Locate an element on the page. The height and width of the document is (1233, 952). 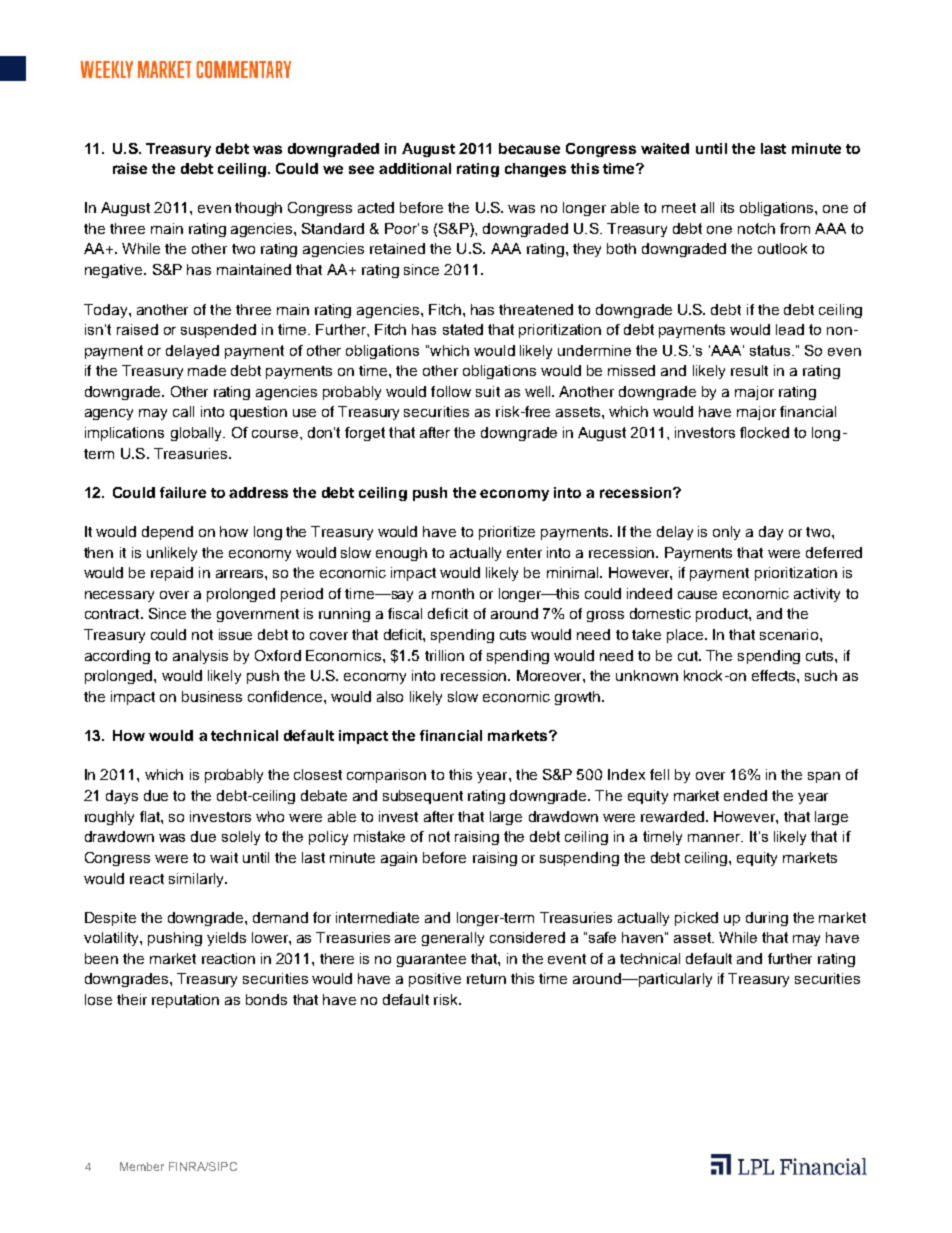
only is located at coordinates (726, 533).
